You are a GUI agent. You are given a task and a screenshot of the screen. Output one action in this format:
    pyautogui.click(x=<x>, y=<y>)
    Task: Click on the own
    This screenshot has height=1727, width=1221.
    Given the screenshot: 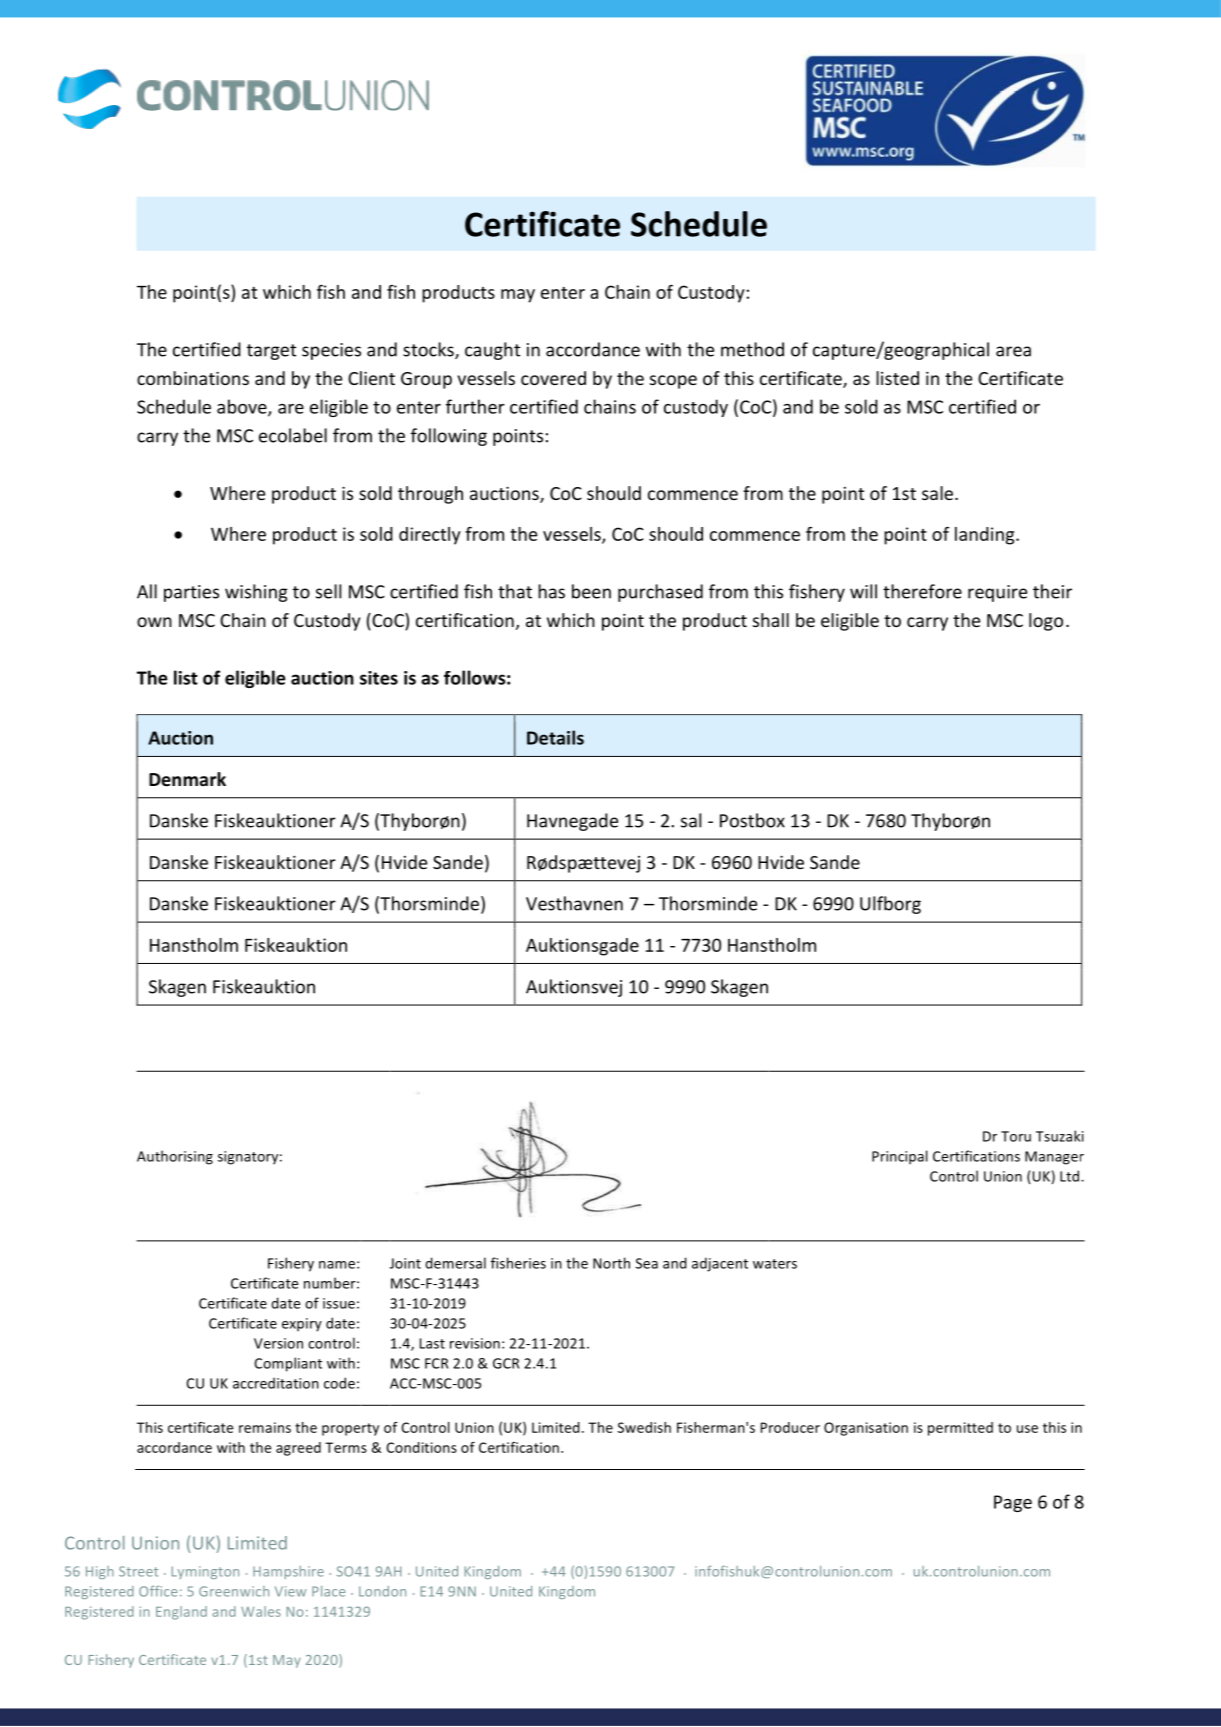 What is the action you would take?
    pyautogui.click(x=154, y=622)
